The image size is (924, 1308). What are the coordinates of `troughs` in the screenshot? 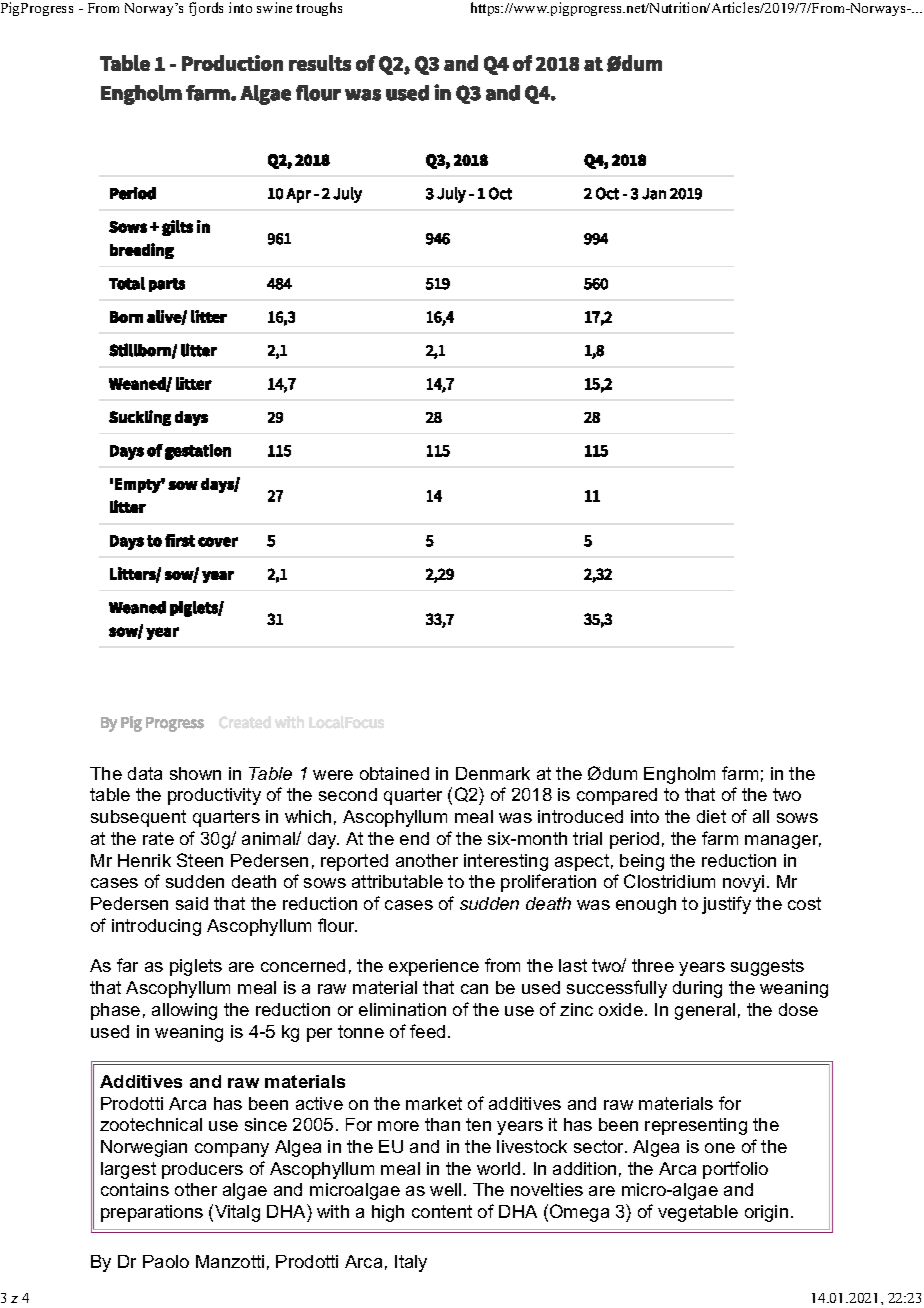 It's located at (319, 9).
